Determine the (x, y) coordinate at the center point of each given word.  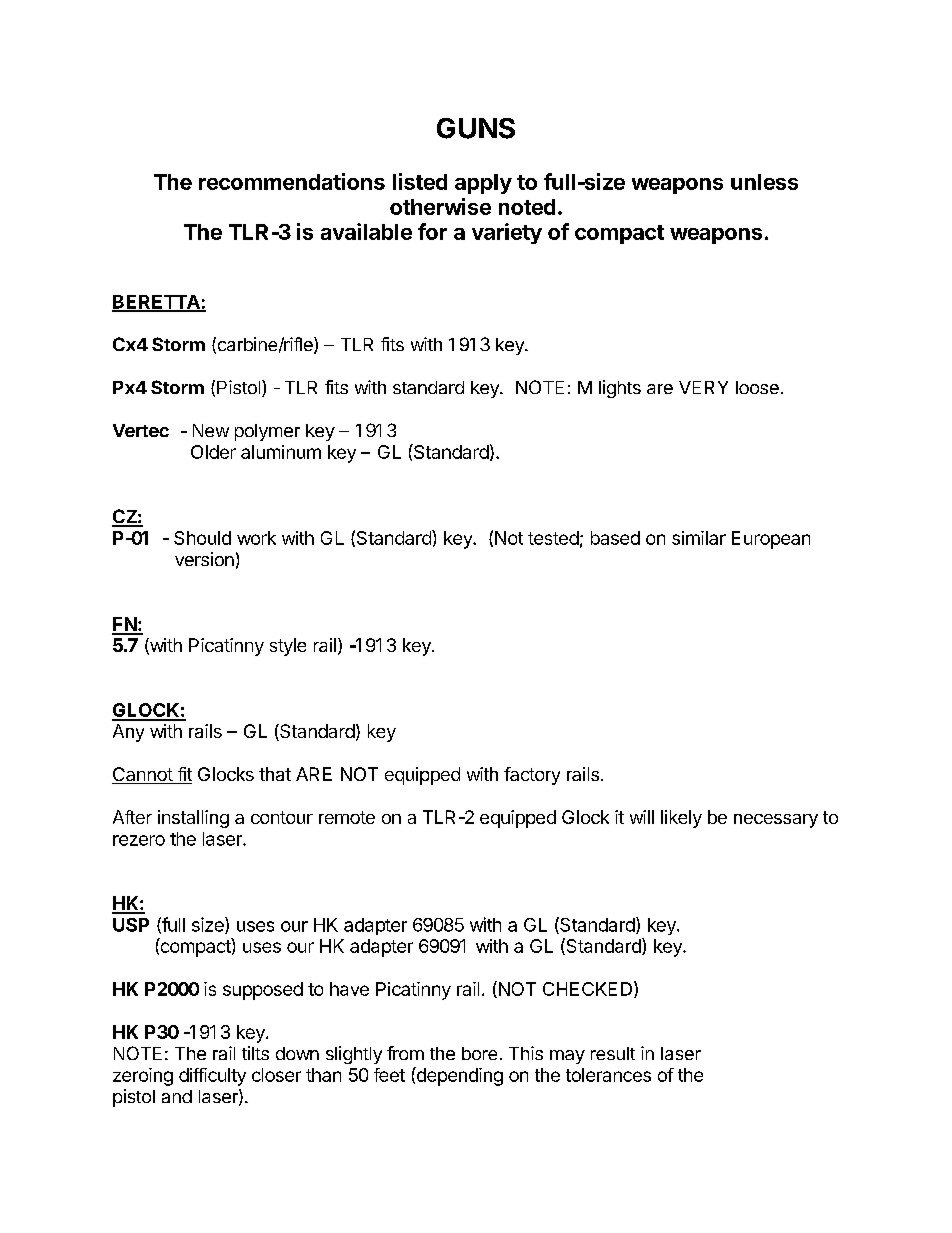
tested (553, 538)
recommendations (292, 181)
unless (764, 182)
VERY (703, 387)
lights (620, 389)
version (204, 559)
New (211, 430)
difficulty (212, 1077)
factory (532, 776)
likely (681, 819)
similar (699, 538)
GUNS (476, 128)
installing (193, 819)
